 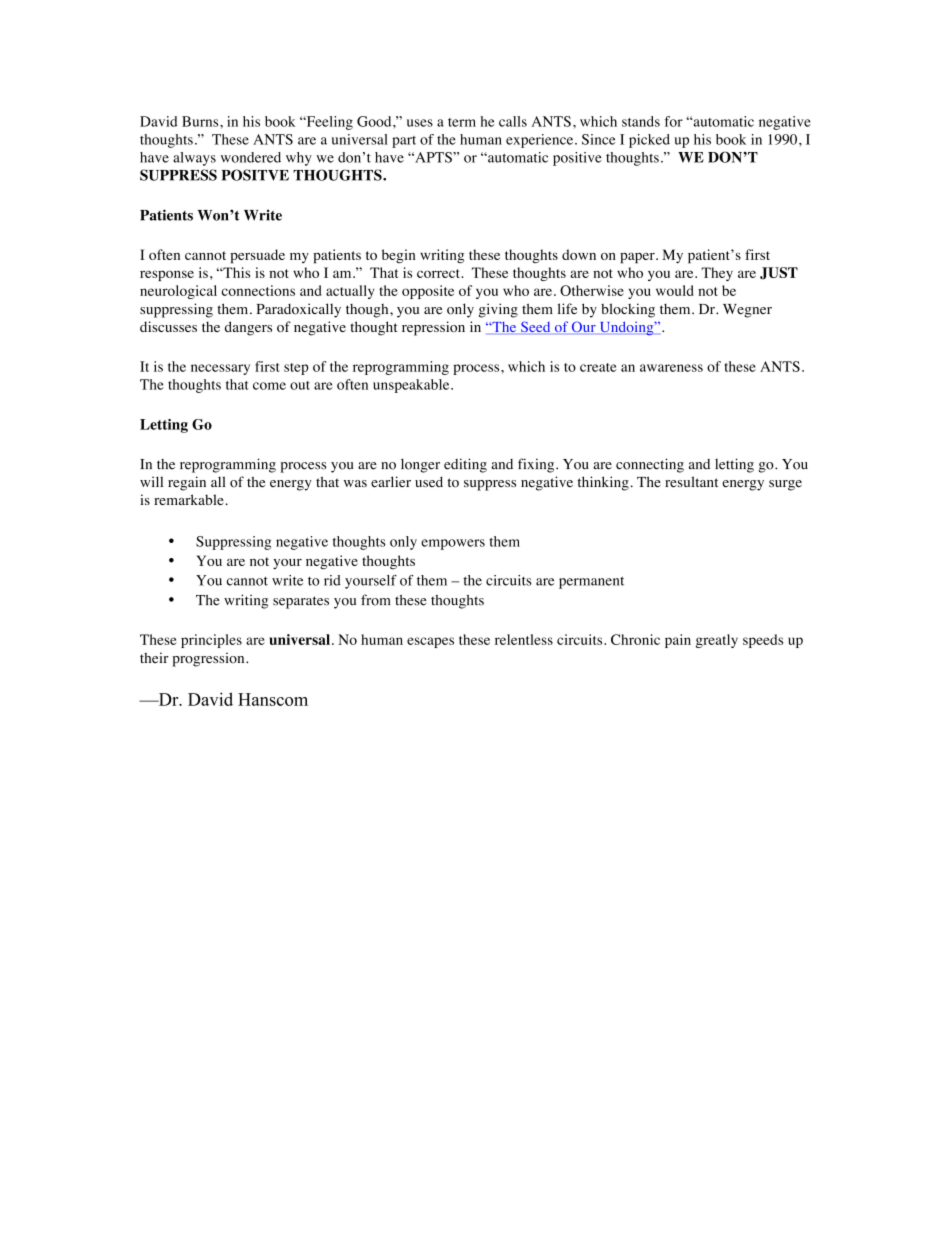 I want to click on editing, so click(x=465, y=465).
